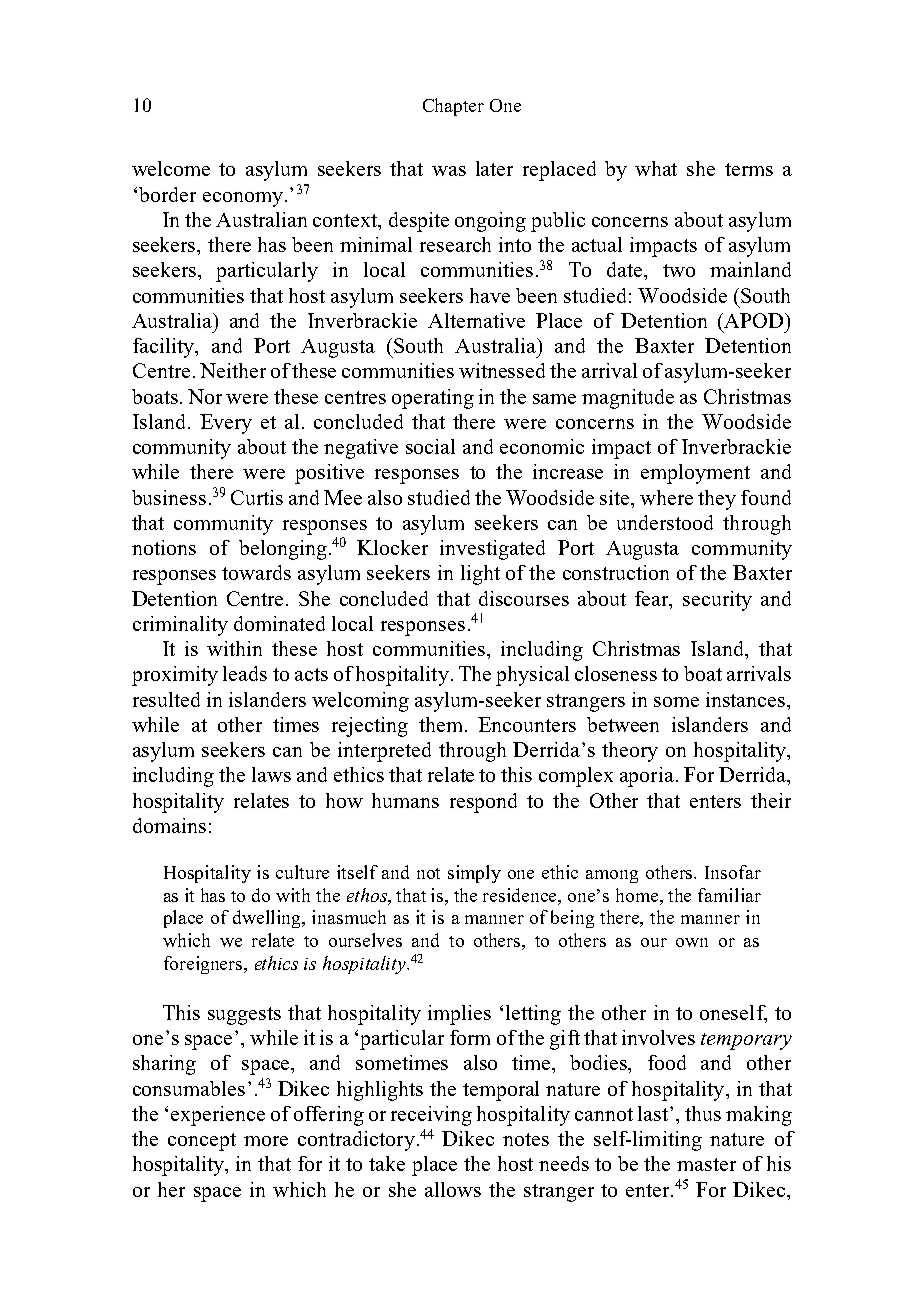  What do you see at coordinates (474, 874) in the screenshot?
I see `simply` at bounding box center [474, 874].
